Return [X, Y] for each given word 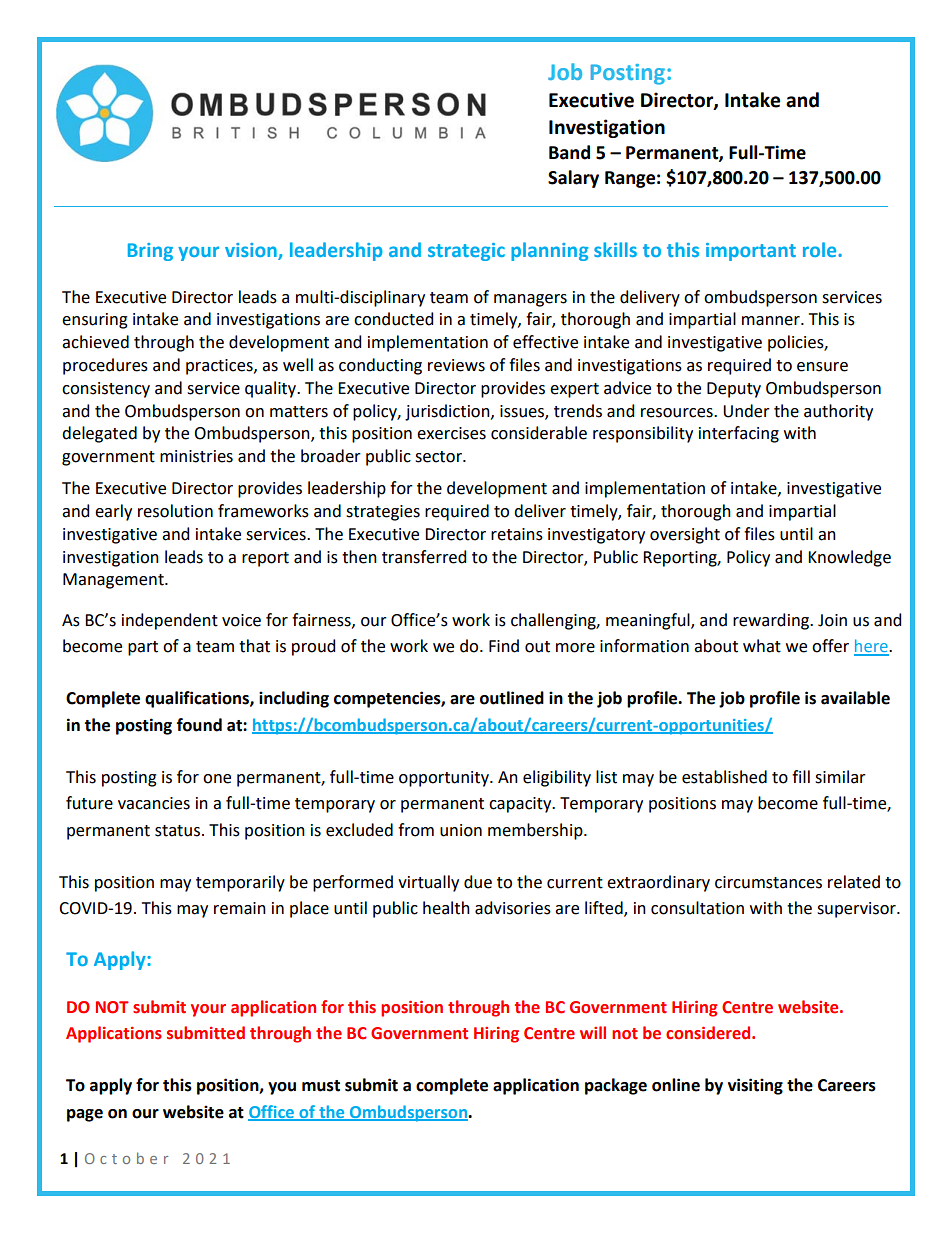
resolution [175, 511]
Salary [573, 179]
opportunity [445, 779]
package [616, 1086]
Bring [150, 252]
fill [801, 776]
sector [439, 457]
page [85, 1115]
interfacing [739, 434]
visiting [755, 1086]
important [751, 252]
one [217, 779]
